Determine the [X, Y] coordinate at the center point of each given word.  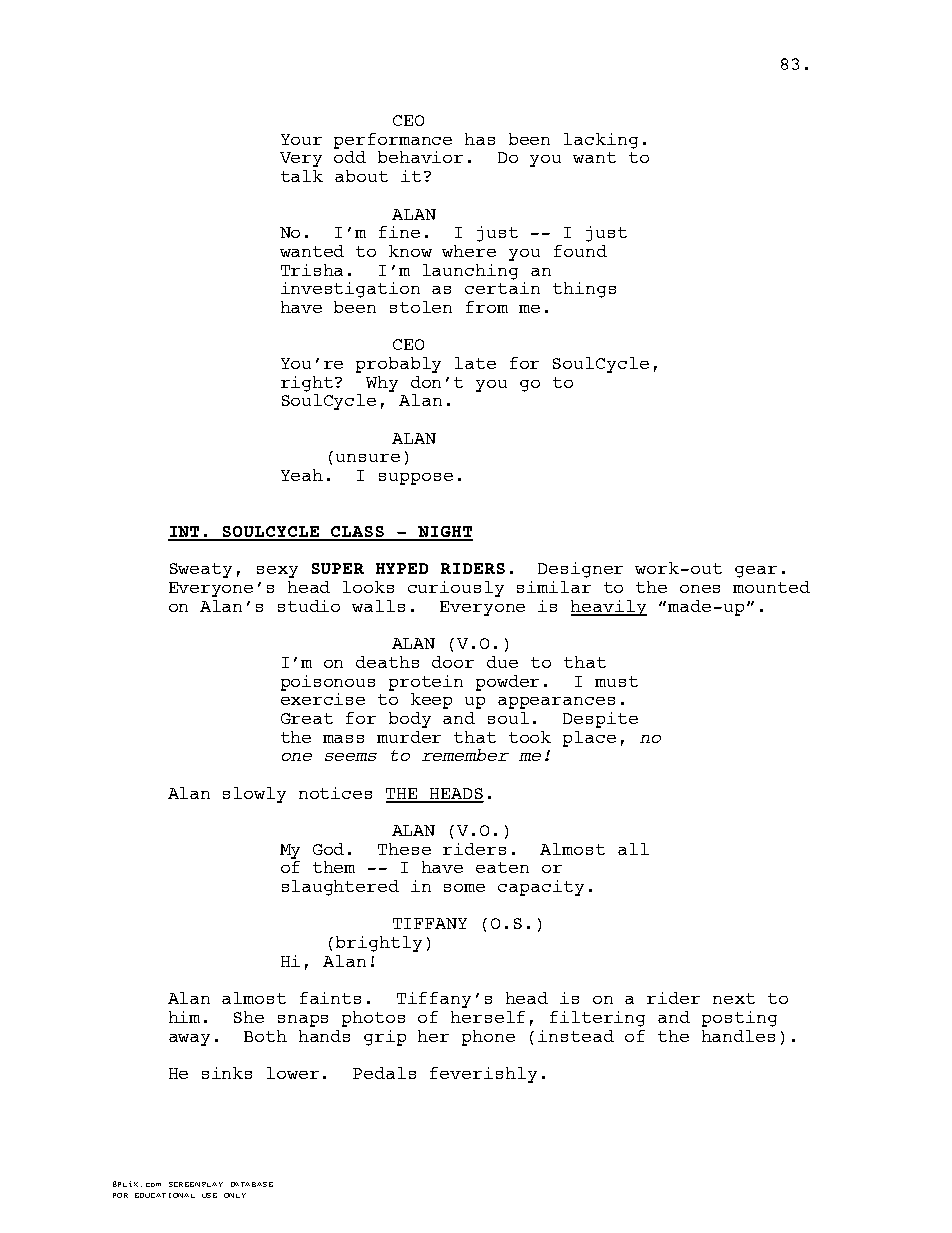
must [616, 681]
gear [756, 572]
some [464, 888]
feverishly [483, 1075]
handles [738, 1036]
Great [307, 718]
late [475, 363]
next [734, 998]
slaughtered [340, 888]
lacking [601, 141]
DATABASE [252, 1184]
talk [302, 176]
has [480, 139]
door [453, 662]
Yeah [302, 475]
